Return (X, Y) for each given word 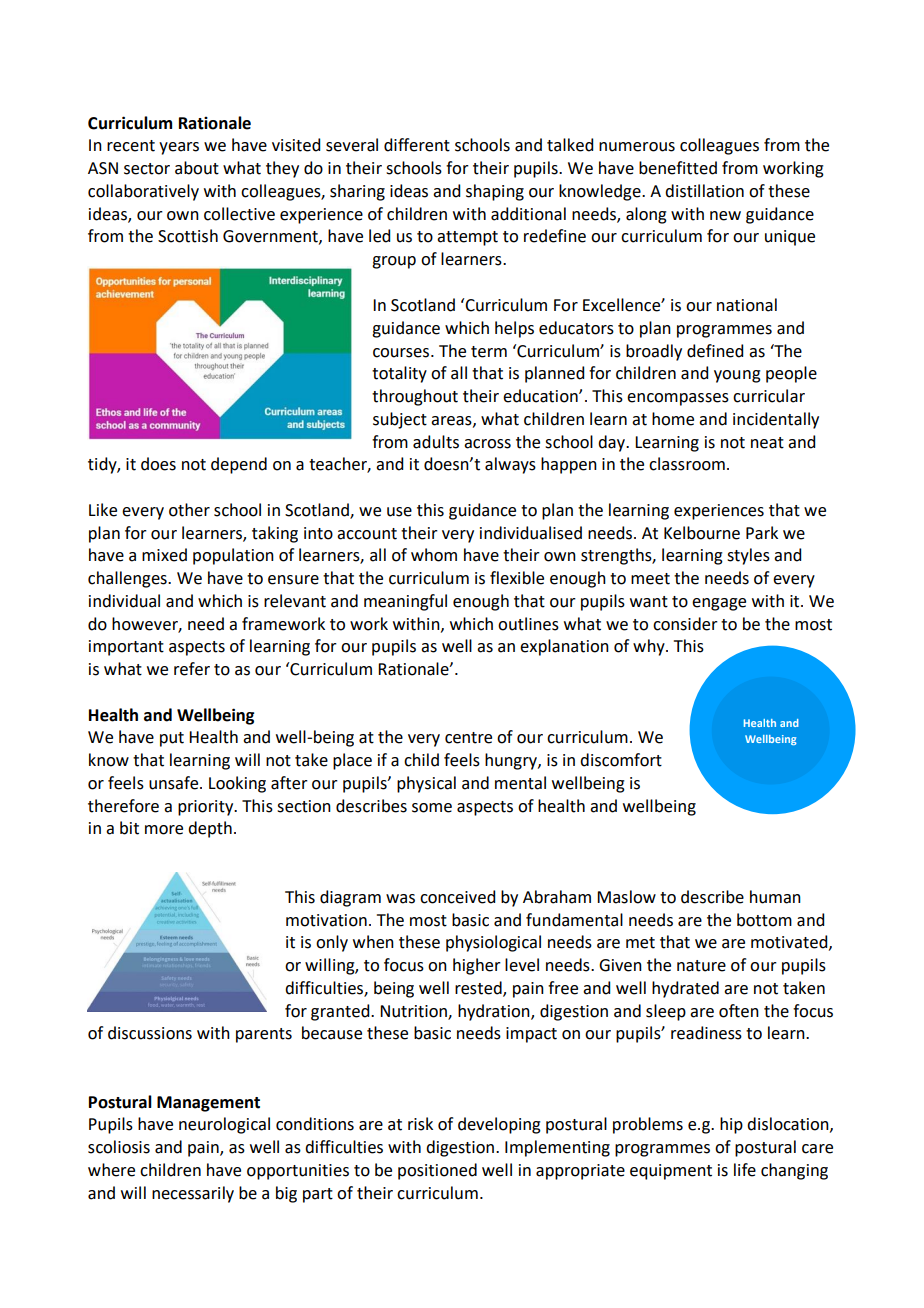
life (745, 1170)
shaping (495, 192)
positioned (437, 1171)
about (197, 168)
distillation (704, 191)
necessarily (193, 1194)
